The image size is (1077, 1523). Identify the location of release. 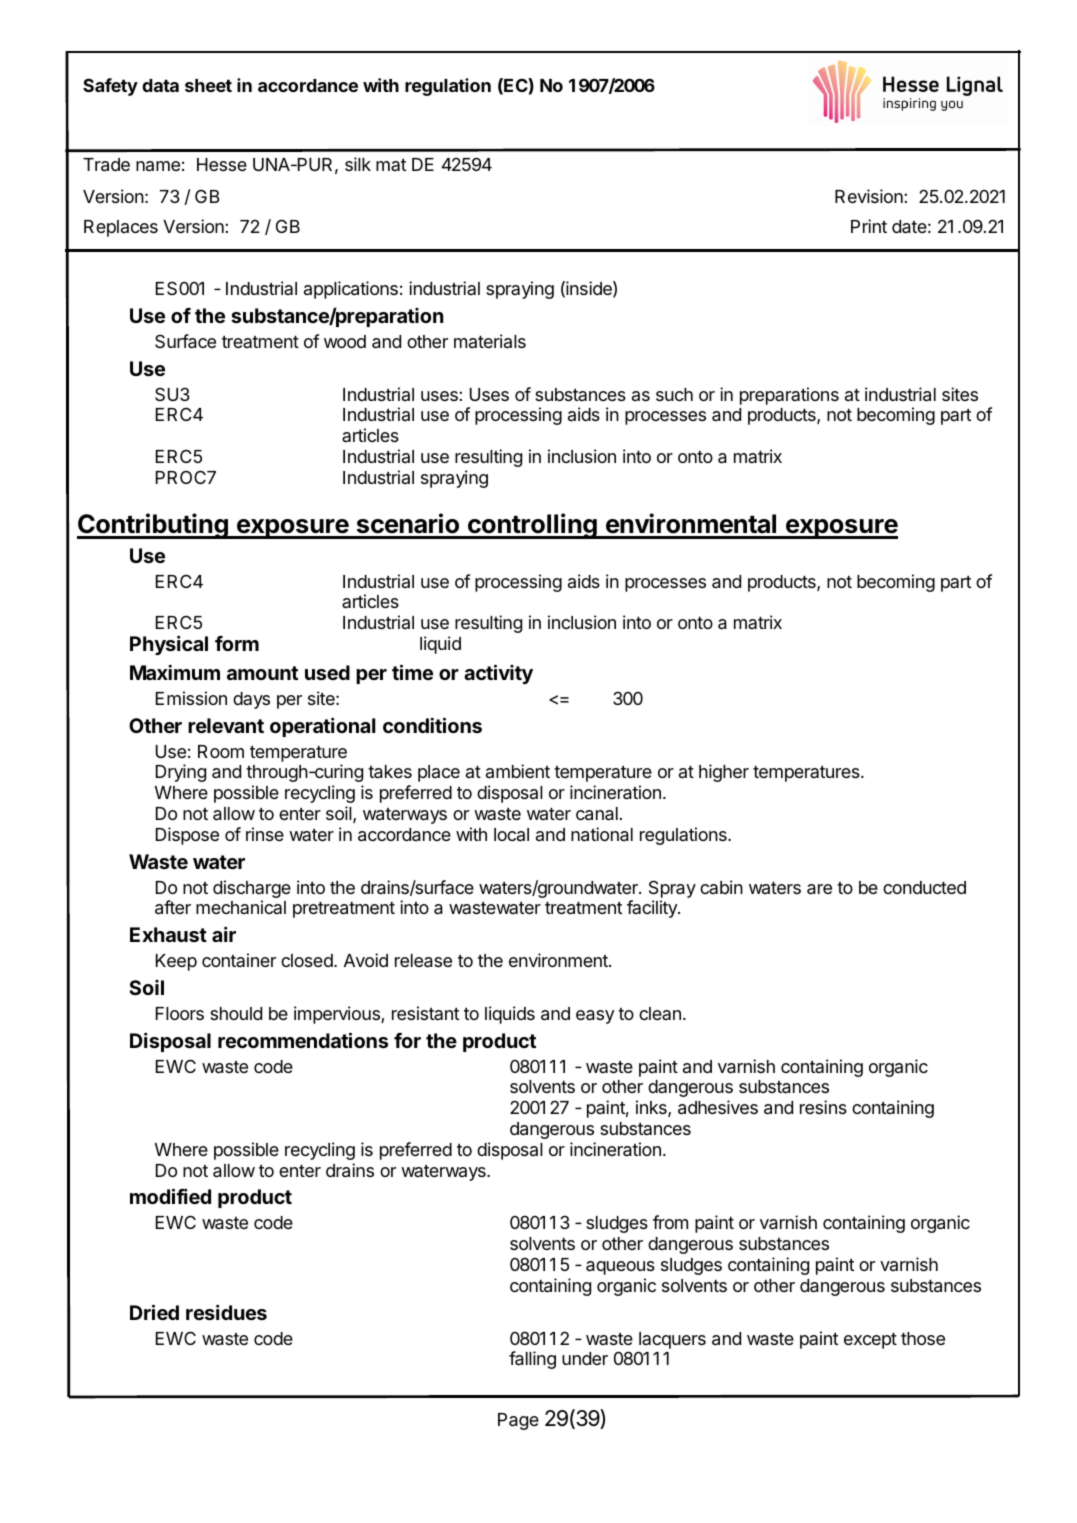
(423, 961).
